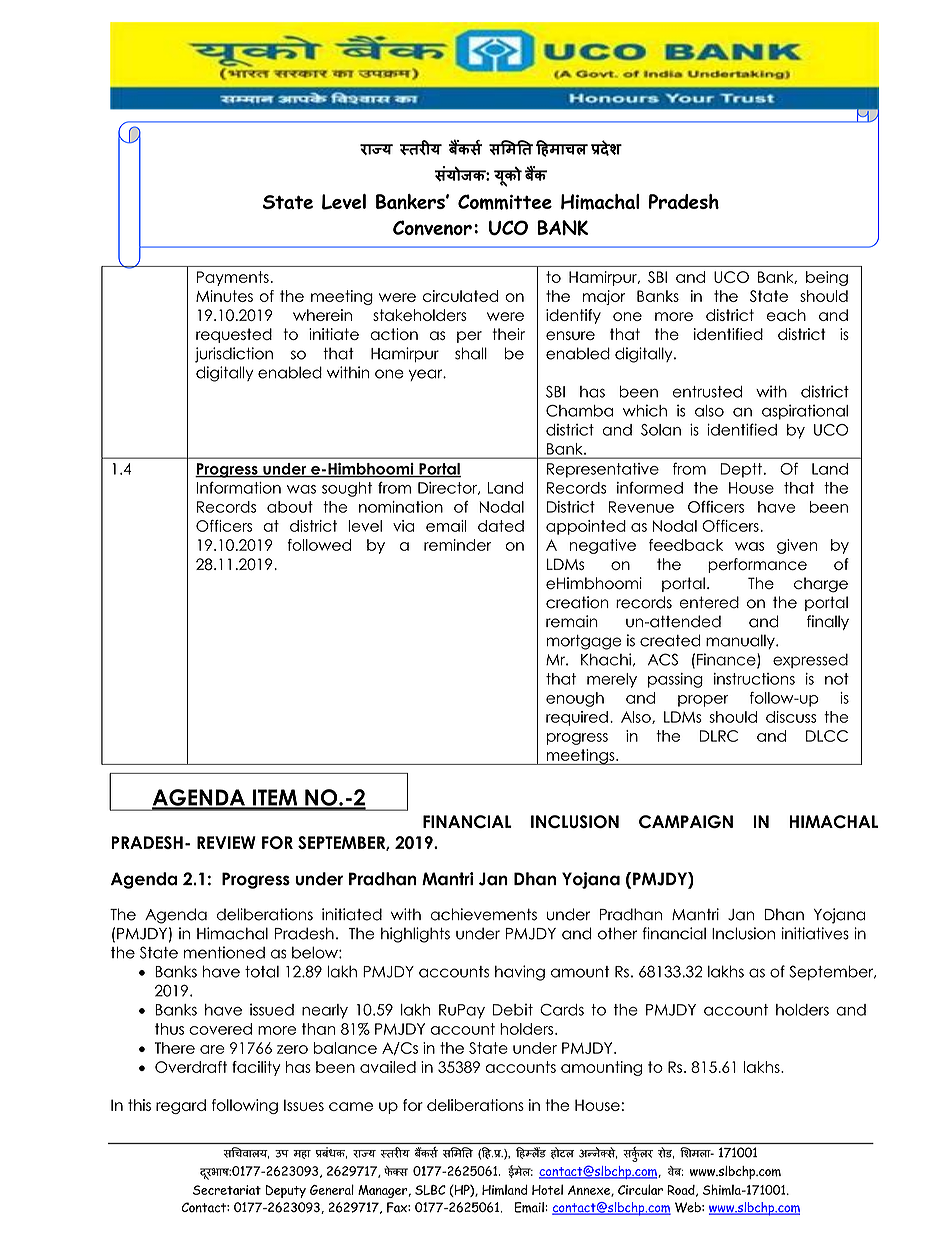  What do you see at coordinates (505, 202) in the screenshot?
I see `Committee` at bounding box center [505, 202].
